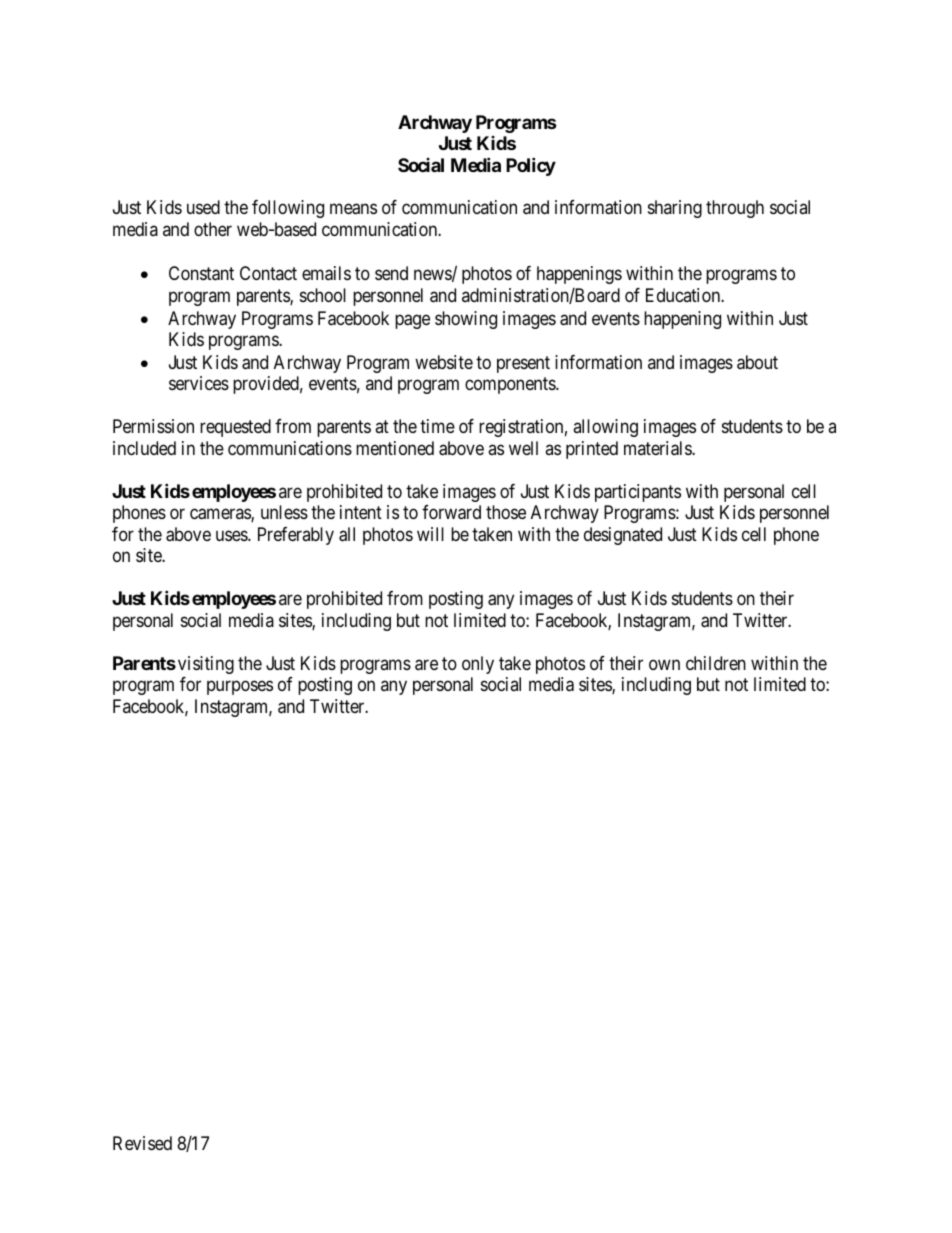  Describe the element at coordinates (142, 1143) in the screenshot. I see `Revised` at that location.
